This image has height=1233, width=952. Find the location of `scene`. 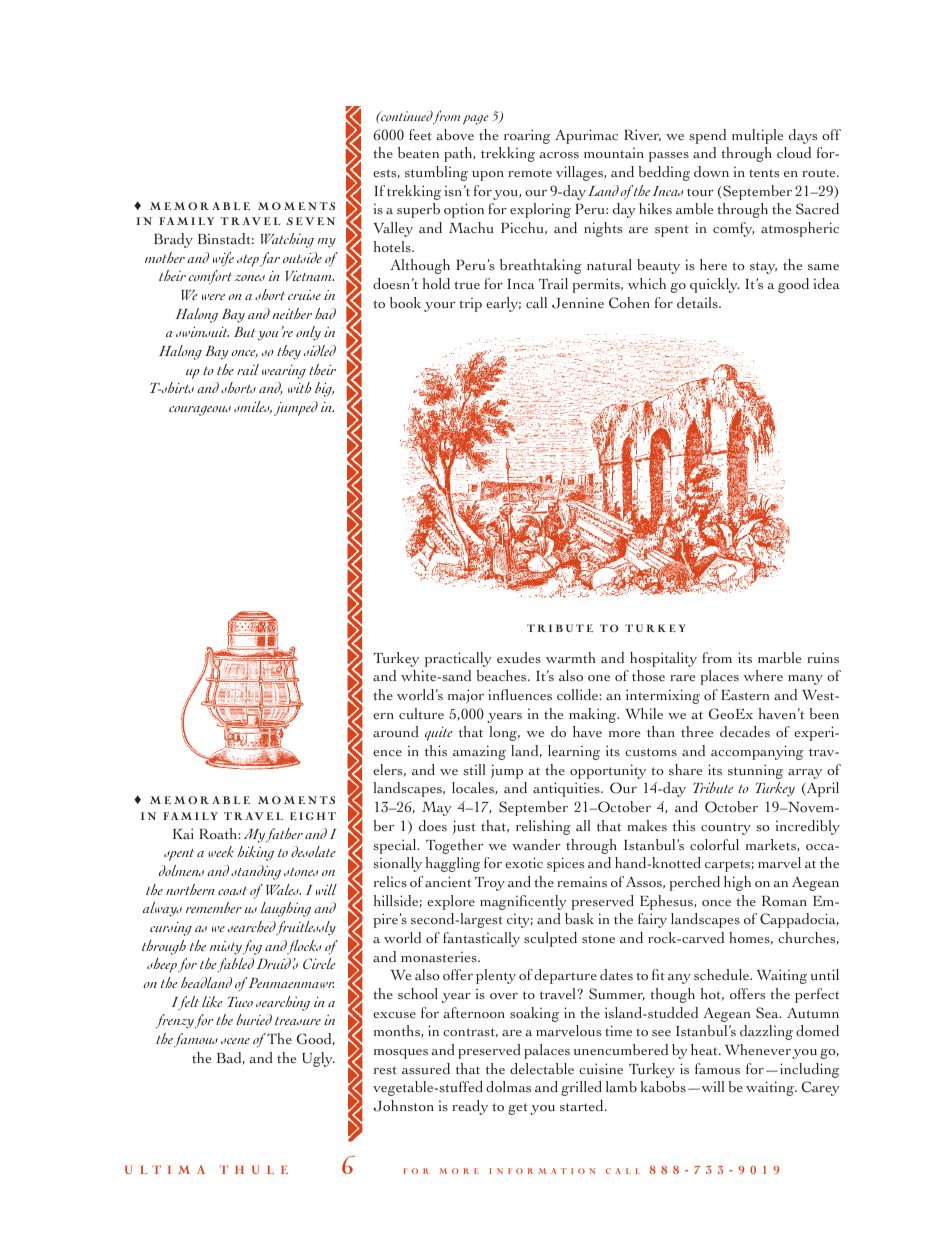

scene is located at coordinates (235, 1041).
